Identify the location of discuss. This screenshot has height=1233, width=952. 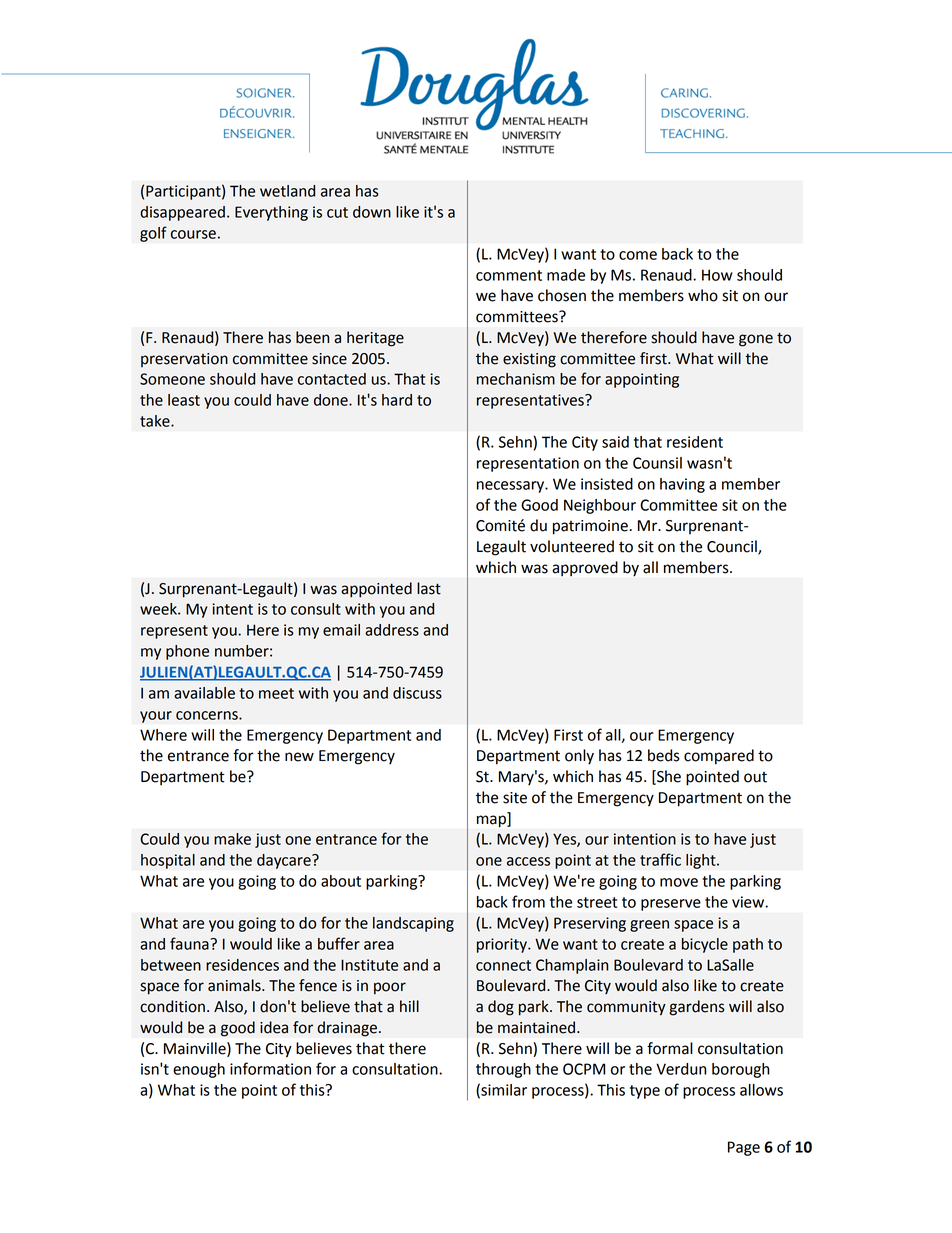
(417, 693).
